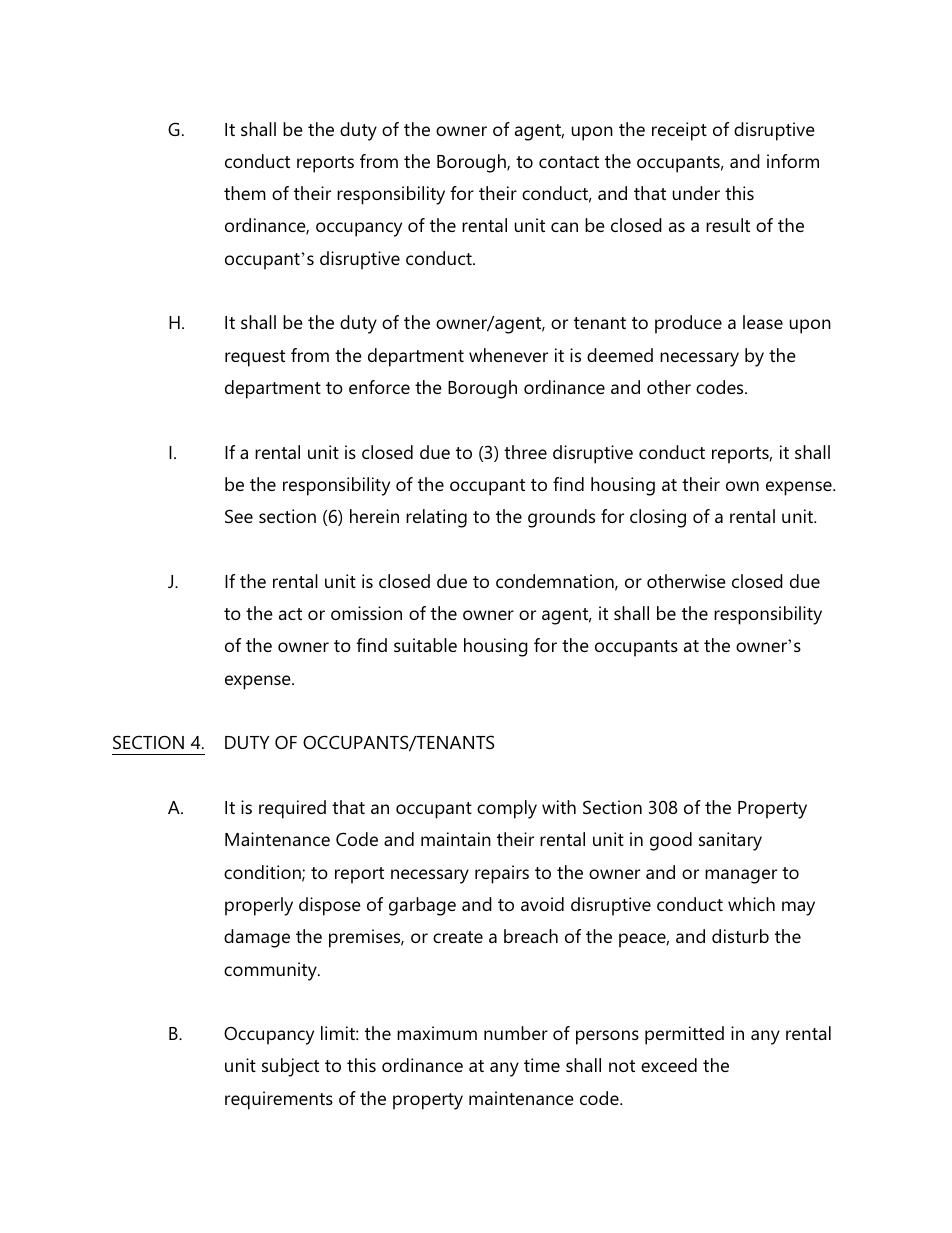  What do you see at coordinates (292, 809) in the screenshot?
I see `required` at bounding box center [292, 809].
